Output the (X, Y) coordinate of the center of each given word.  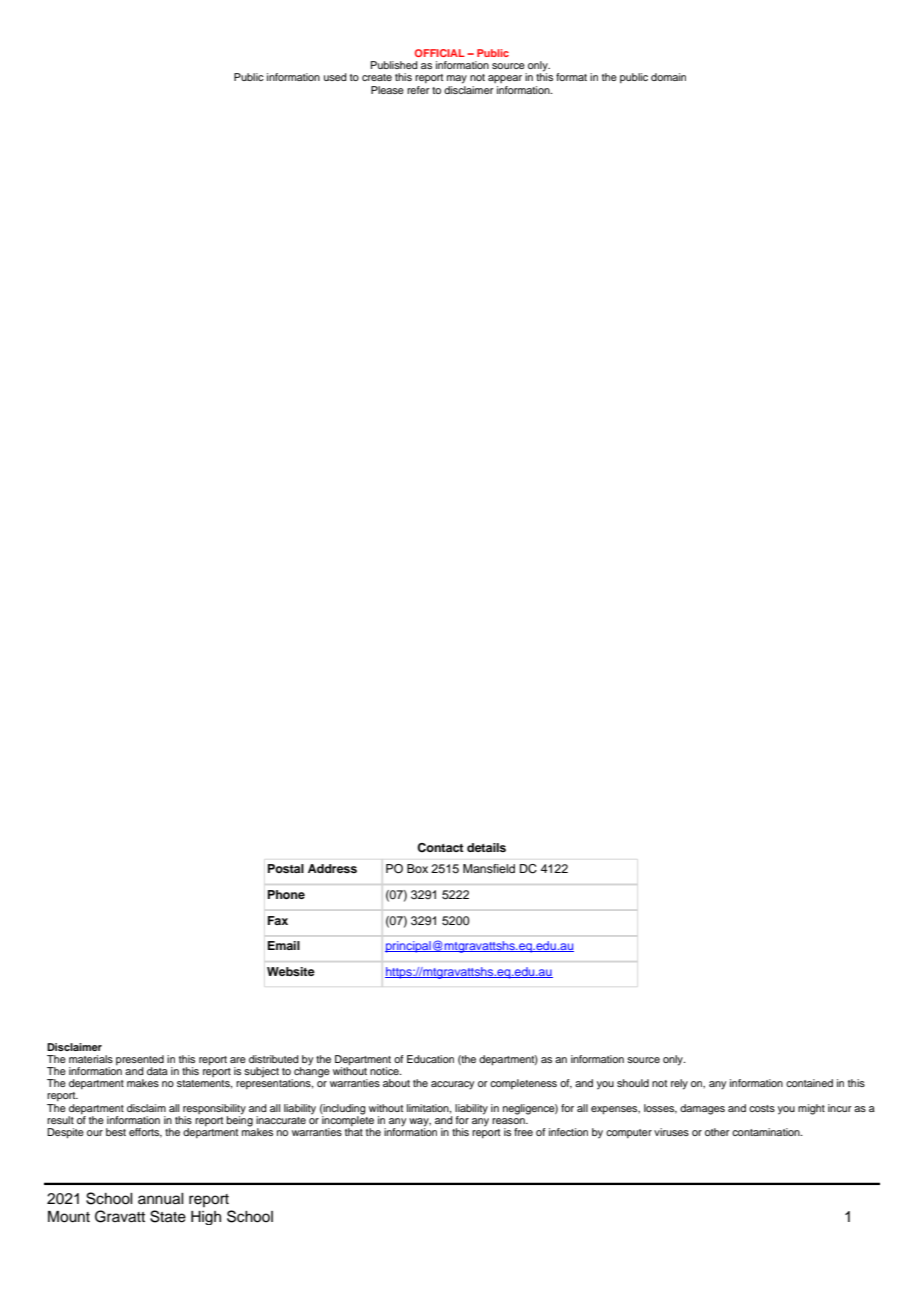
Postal (286, 868)
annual (161, 1199)
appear (505, 79)
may (457, 79)
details (486, 847)
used (335, 77)
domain (668, 77)
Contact (440, 848)
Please (387, 90)
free (523, 1132)
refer (418, 90)
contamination (767, 1132)
